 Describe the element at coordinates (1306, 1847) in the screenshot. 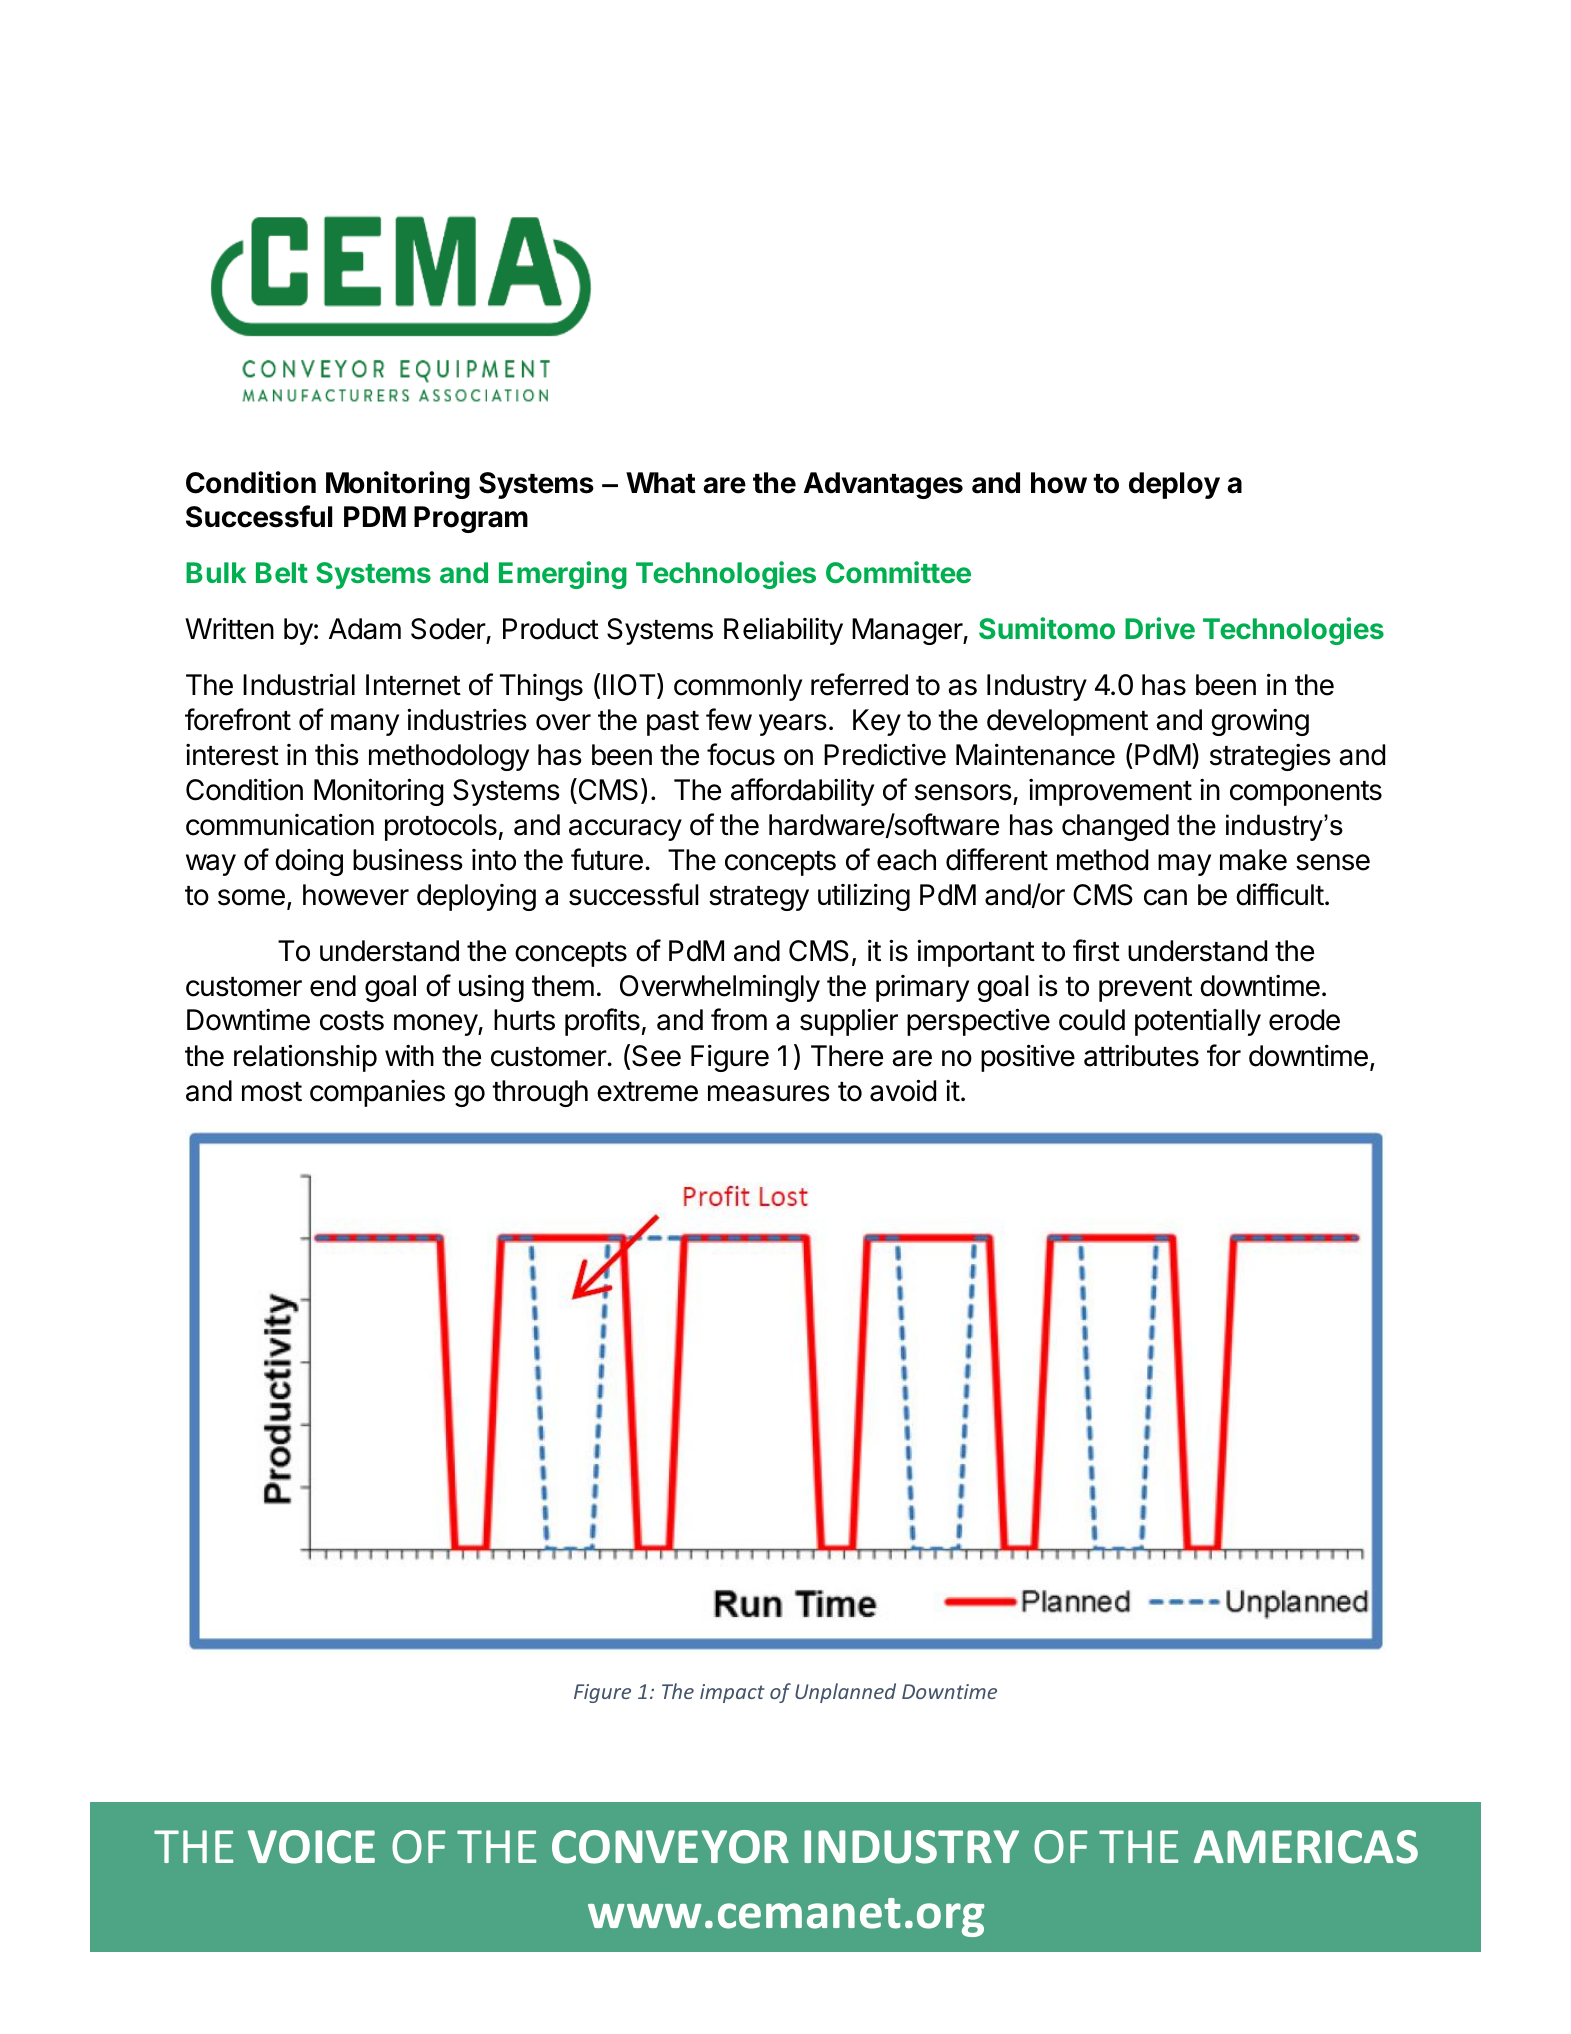

I see `AMERICAS` at that location.
